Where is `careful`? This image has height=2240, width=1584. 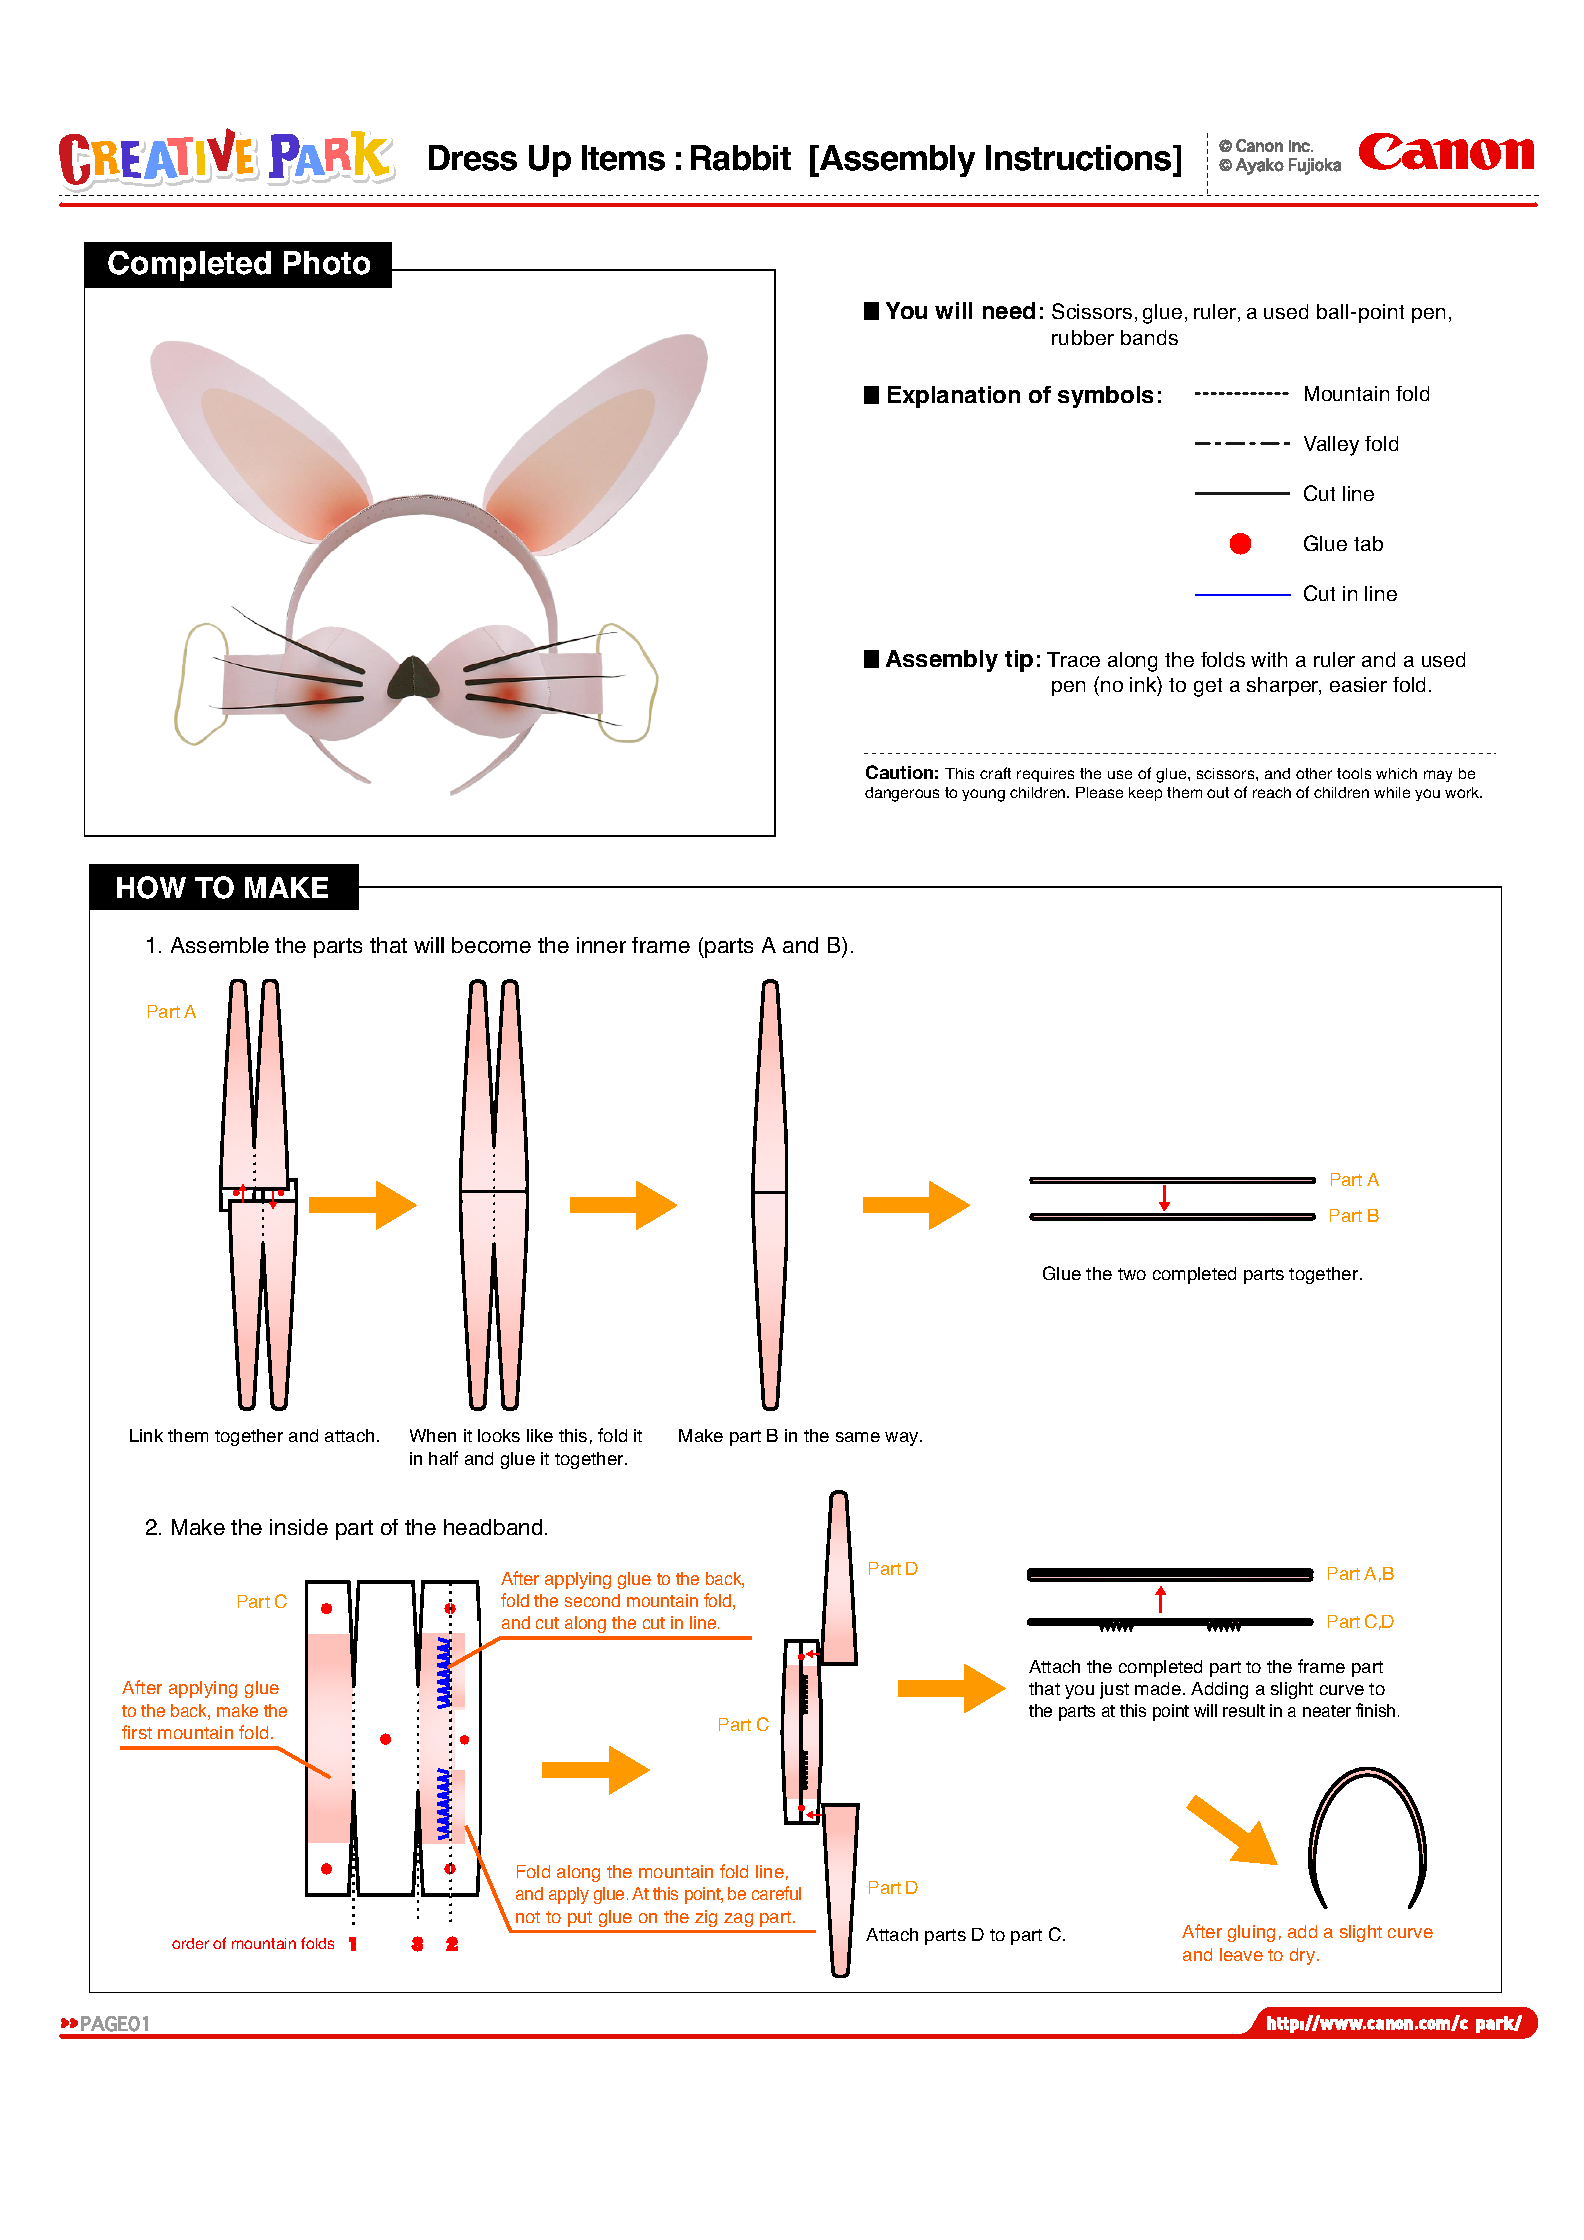
careful is located at coordinates (776, 1893).
